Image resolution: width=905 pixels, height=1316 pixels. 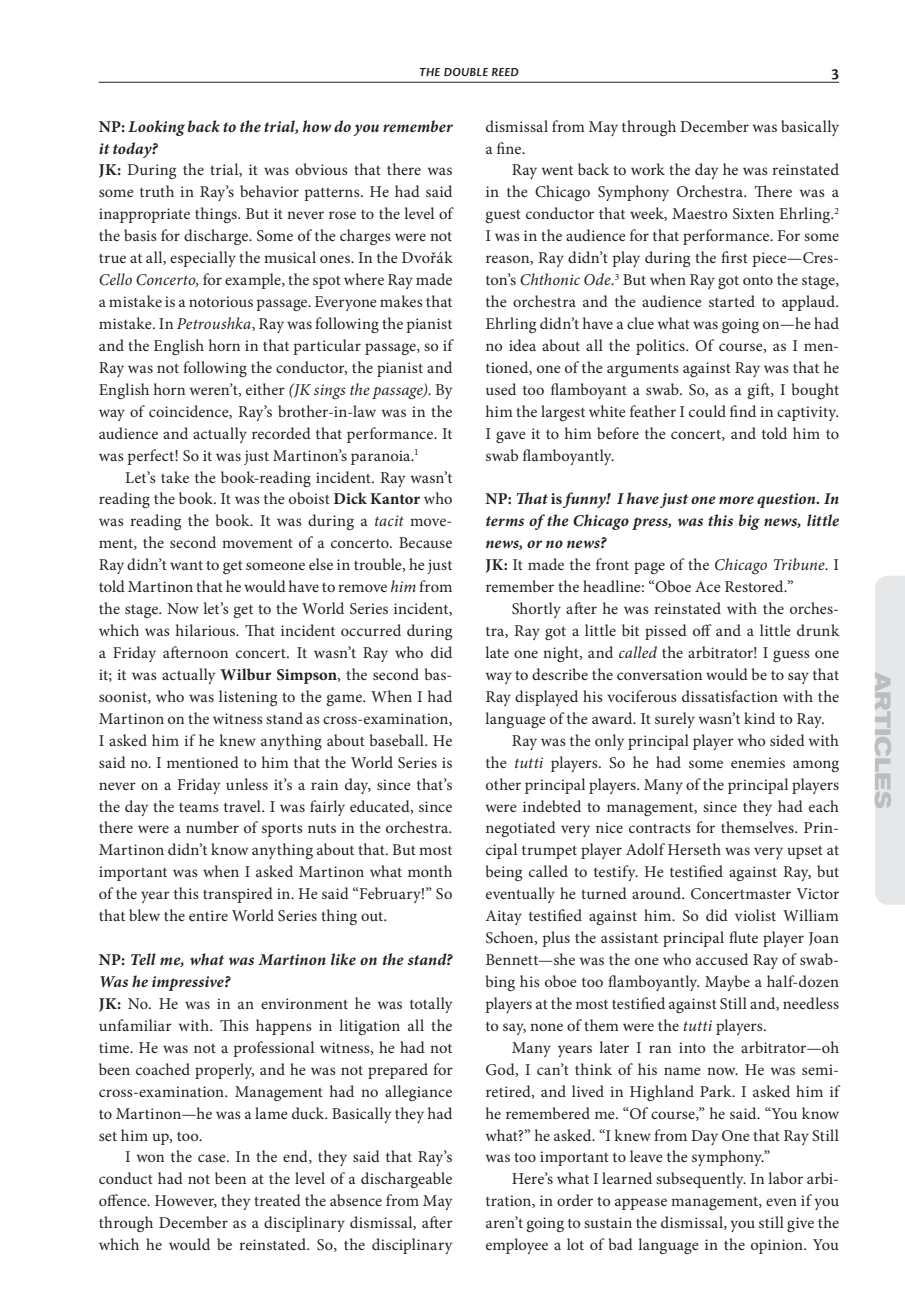 I want to click on dissatisfaction, so click(x=730, y=696).
